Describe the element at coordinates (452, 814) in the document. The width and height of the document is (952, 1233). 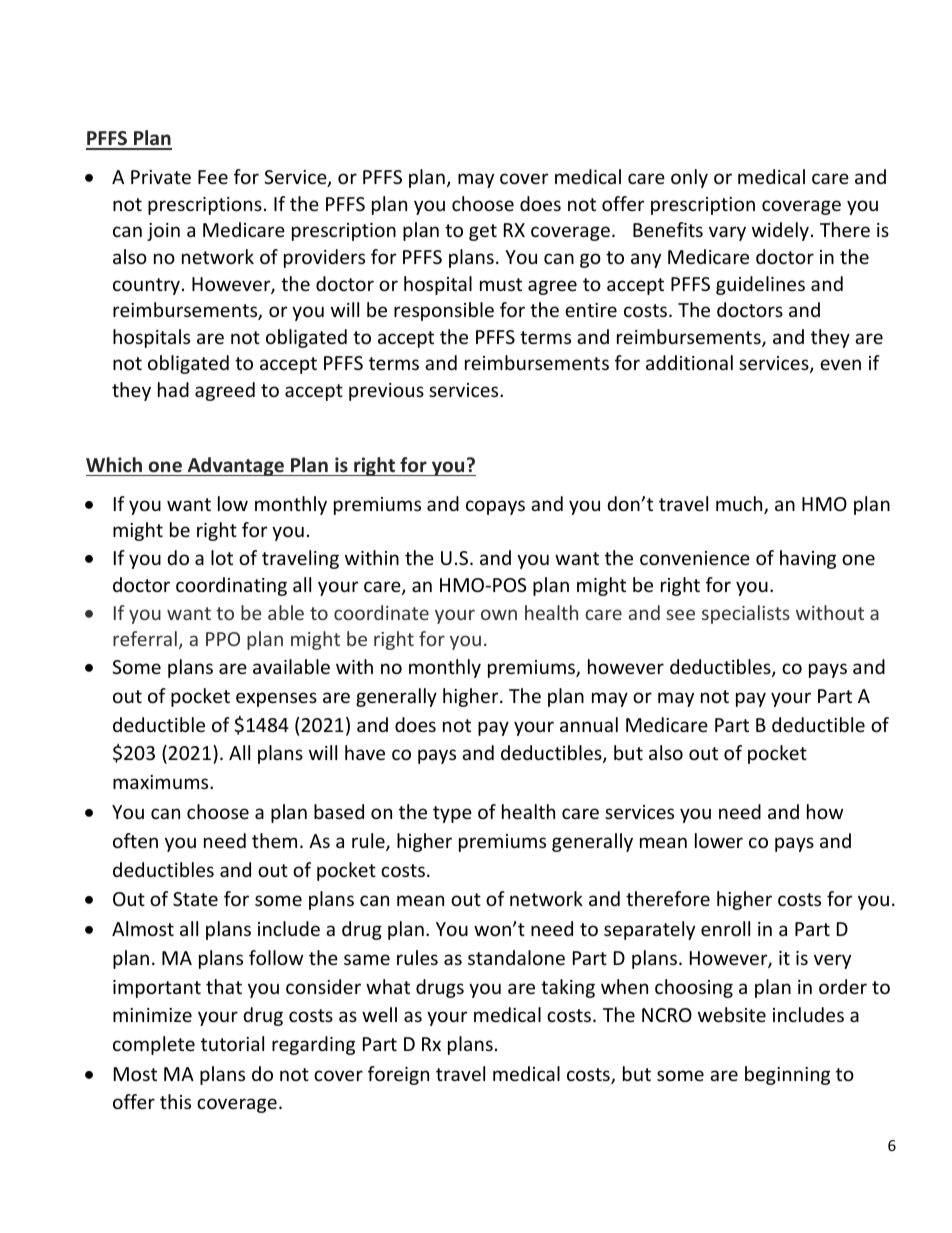
I see `type` at that location.
